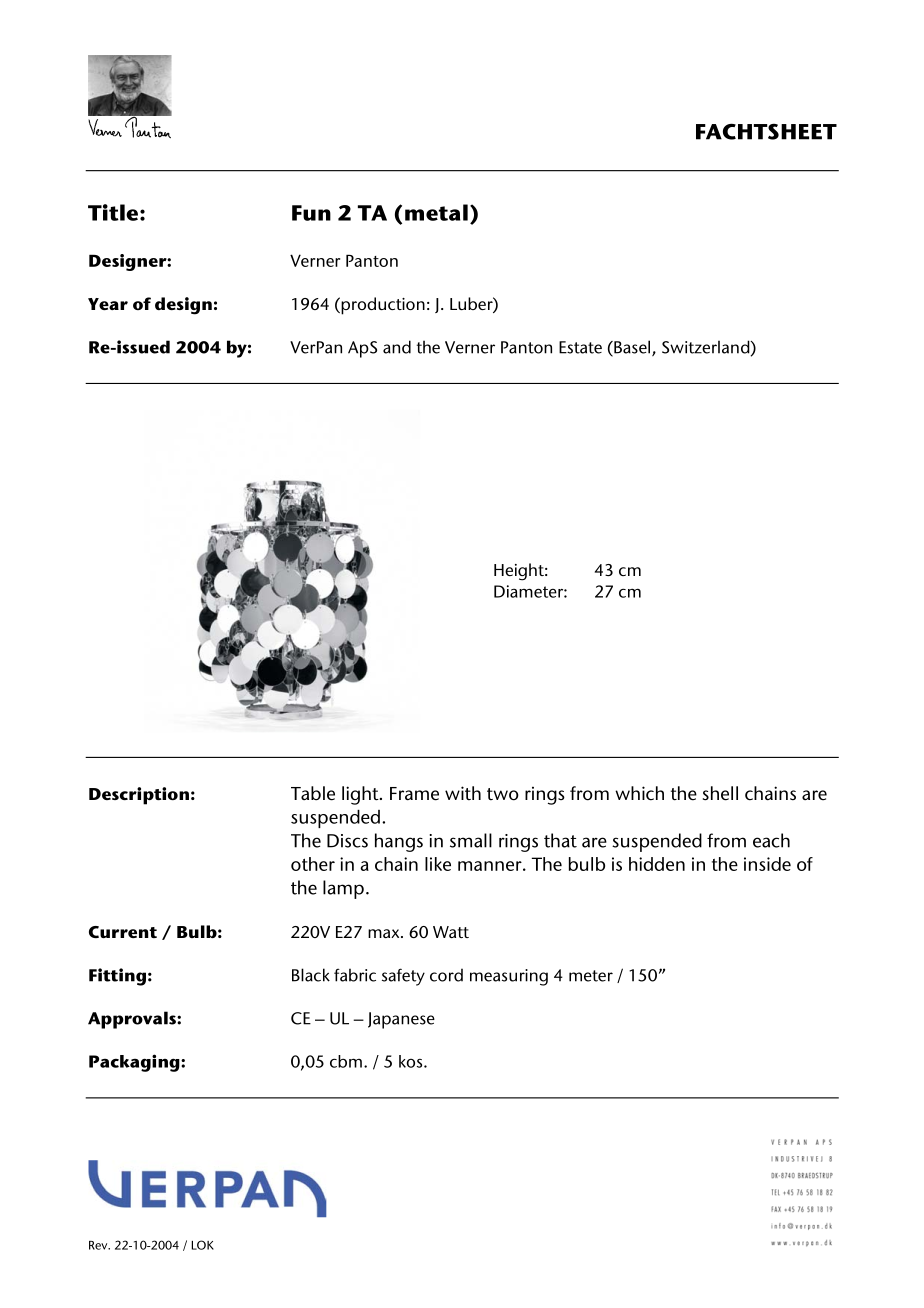 The width and height of the document is (924, 1308). What do you see at coordinates (720, 793) in the document?
I see `shell` at bounding box center [720, 793].
